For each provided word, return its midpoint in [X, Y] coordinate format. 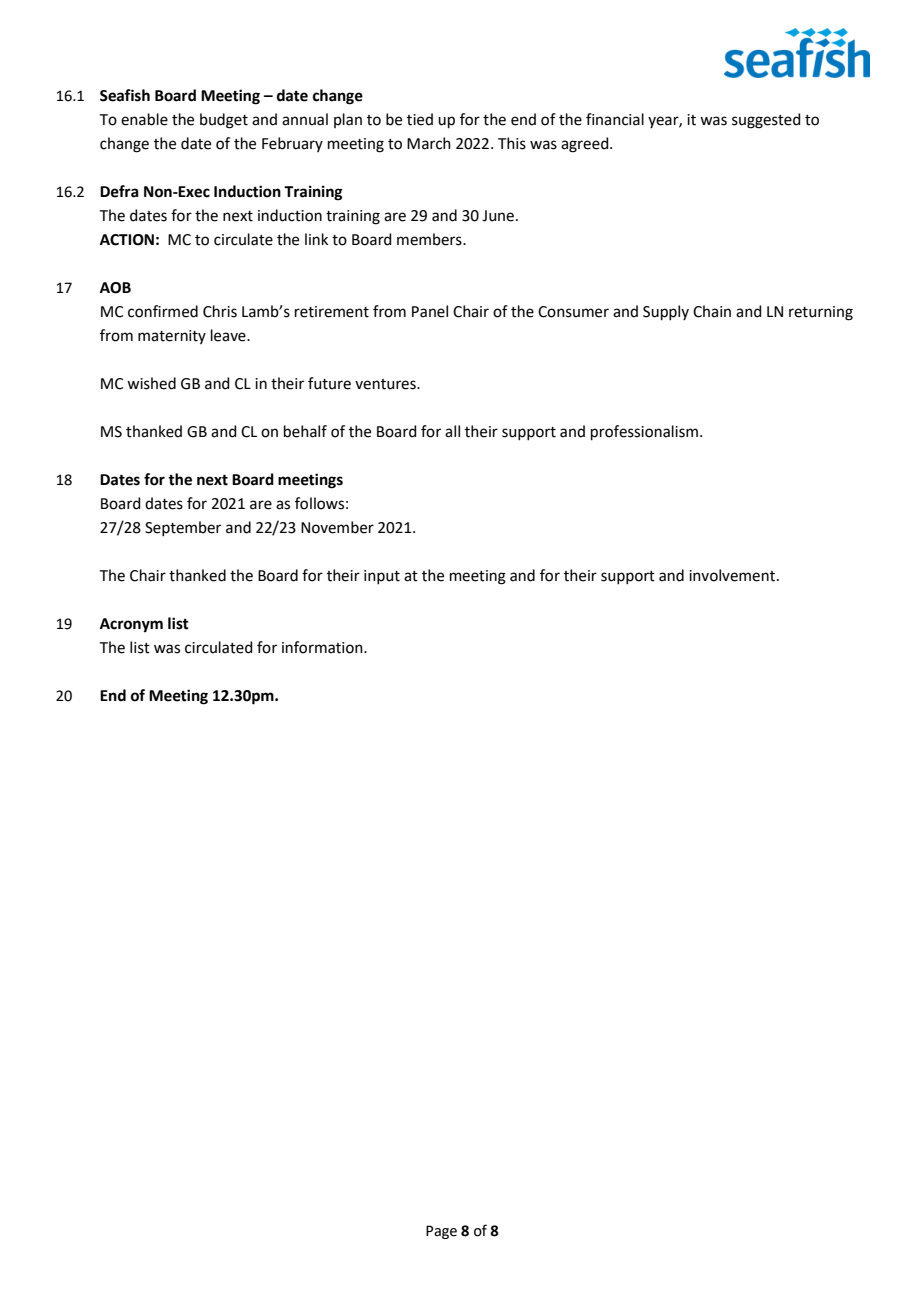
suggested [766, 121]
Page [441, 1232]
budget [224, 121]
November [337, 527]
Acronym [131, 625]
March [429, 143]
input [382, 577]
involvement [732, 575]
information [323, 647]
